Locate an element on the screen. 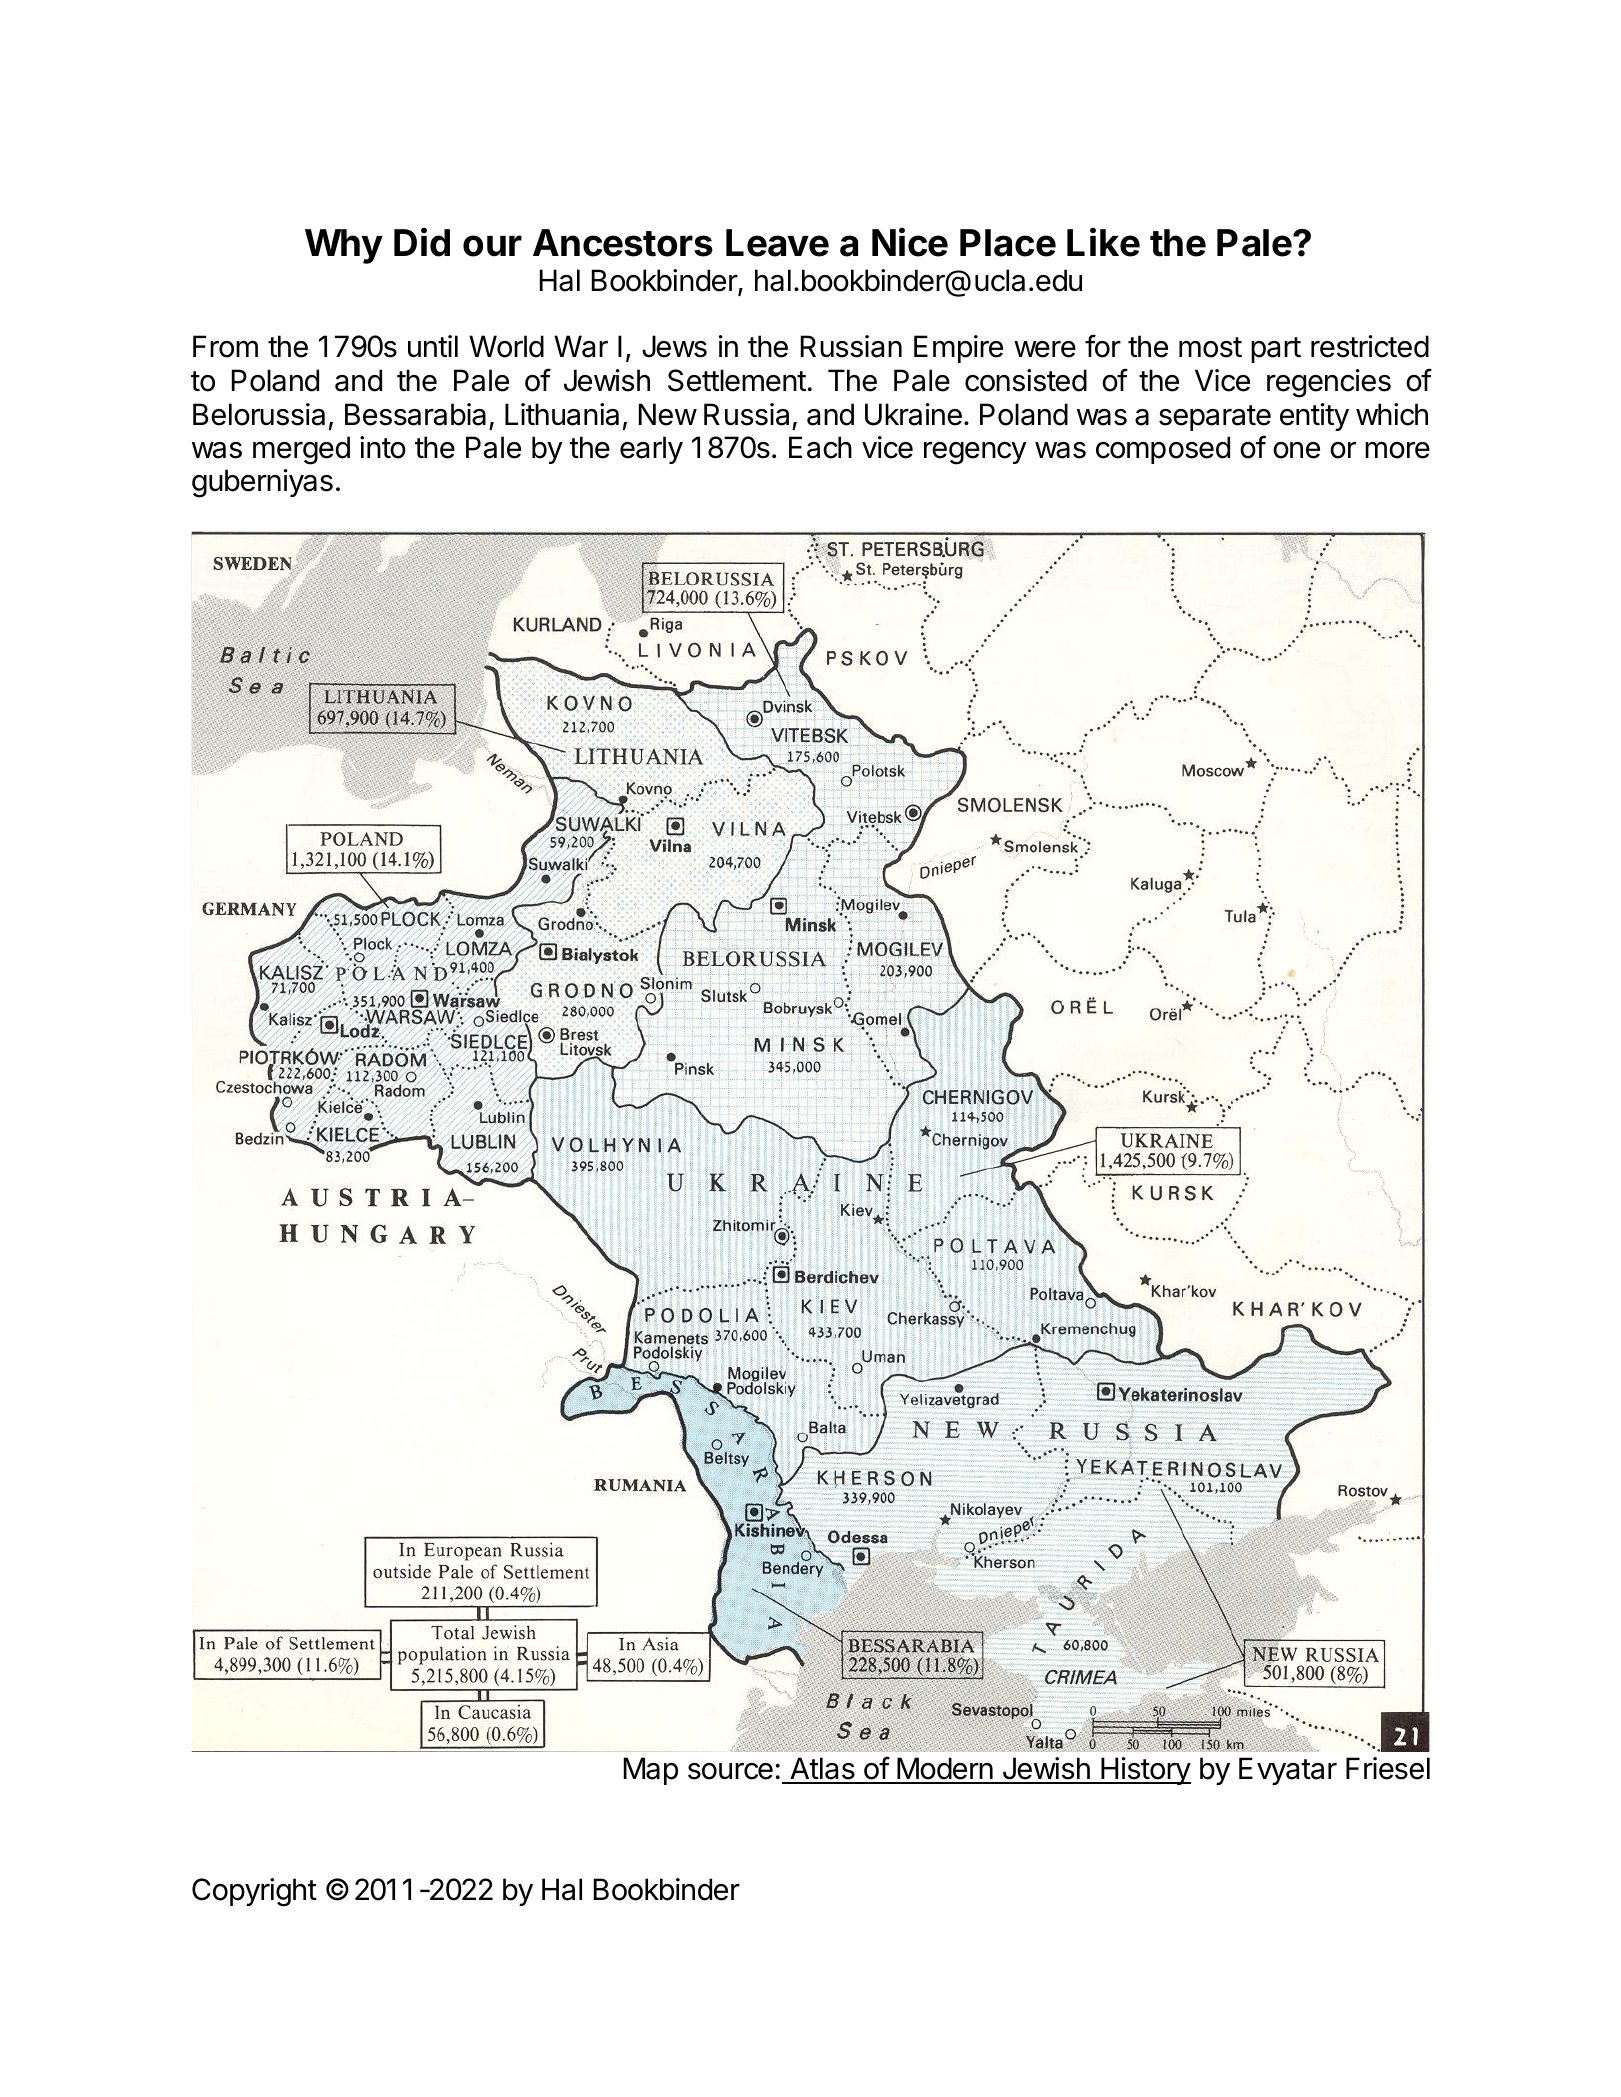 The width and height of the screenshot is (1621, 2097). Why is located at coordinates (344, 246).
